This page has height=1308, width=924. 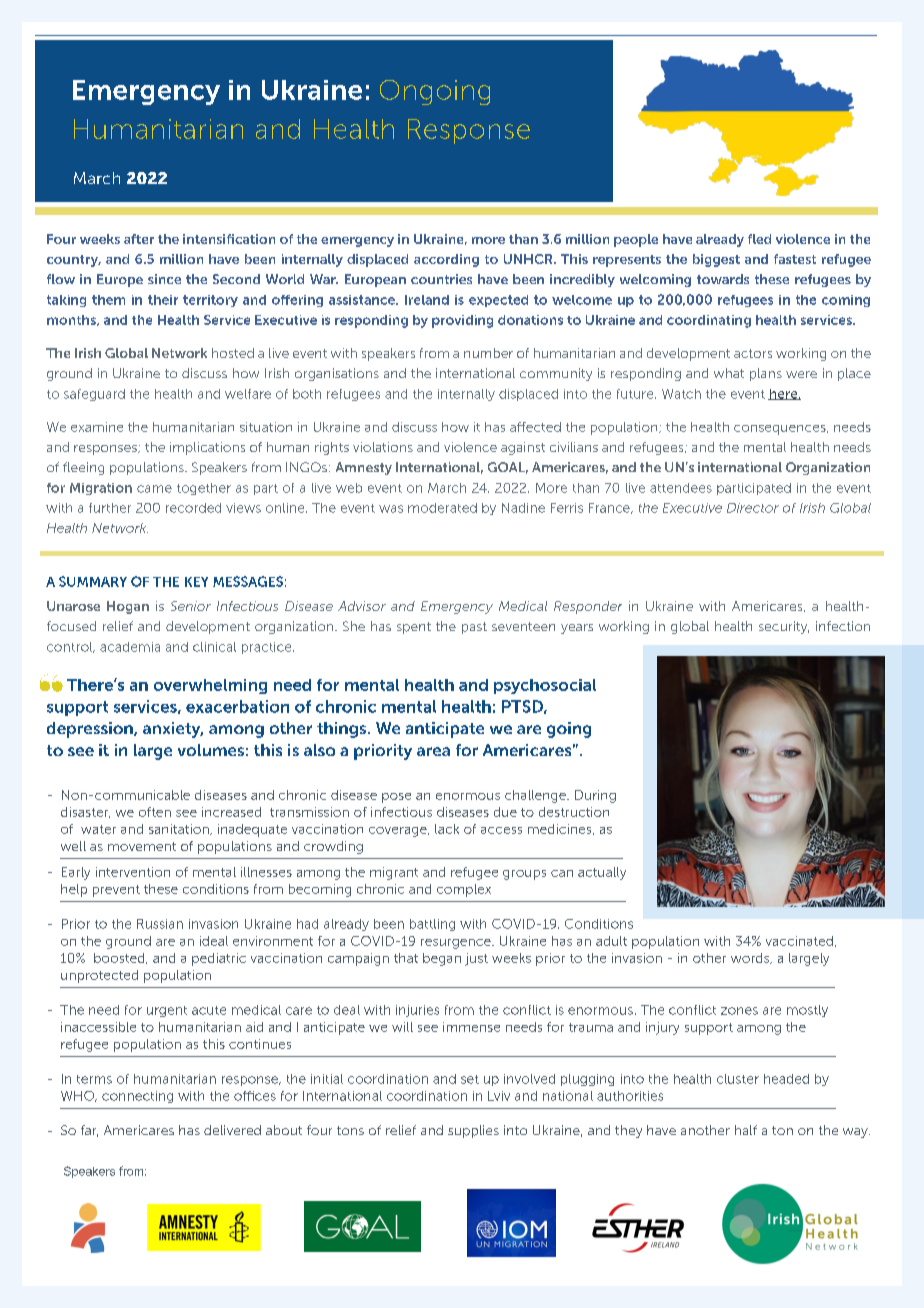 I want to click on fastest, so click(x=795, y=259).
